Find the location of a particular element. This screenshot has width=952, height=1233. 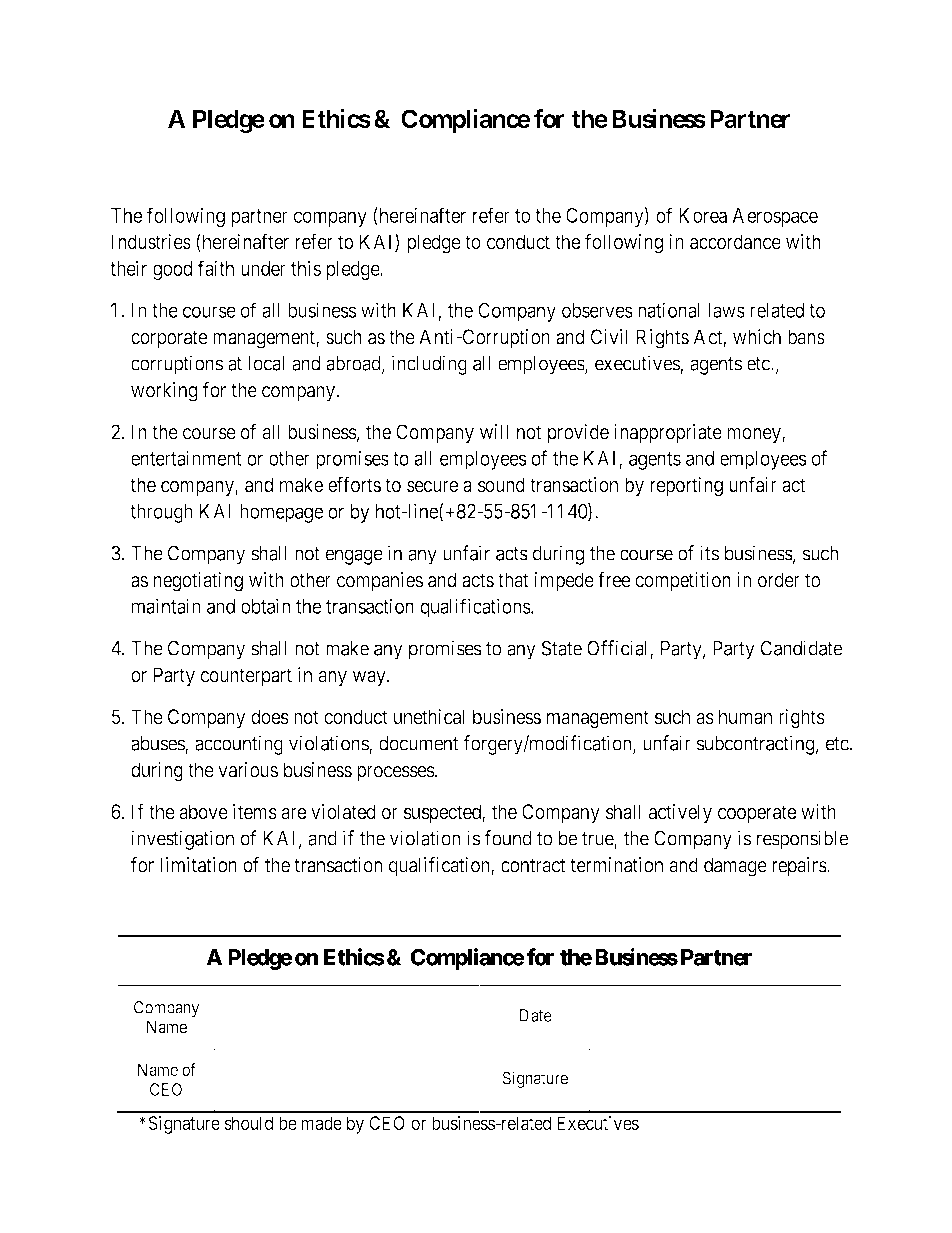

made is located at coordinates (321, 1123).
